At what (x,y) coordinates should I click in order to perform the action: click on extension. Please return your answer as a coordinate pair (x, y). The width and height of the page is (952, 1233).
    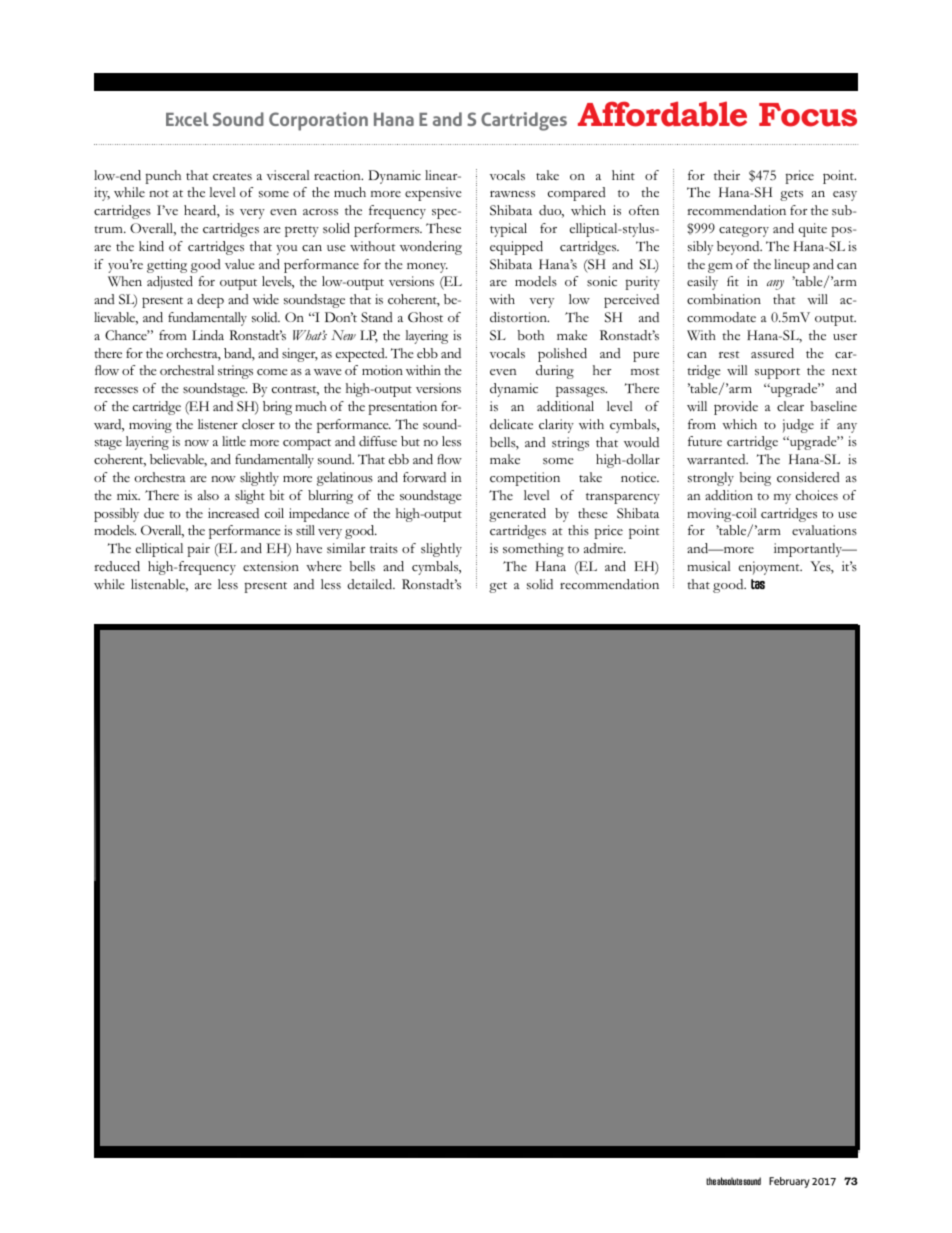
    Looking at the image, I should click on (271, 566).
